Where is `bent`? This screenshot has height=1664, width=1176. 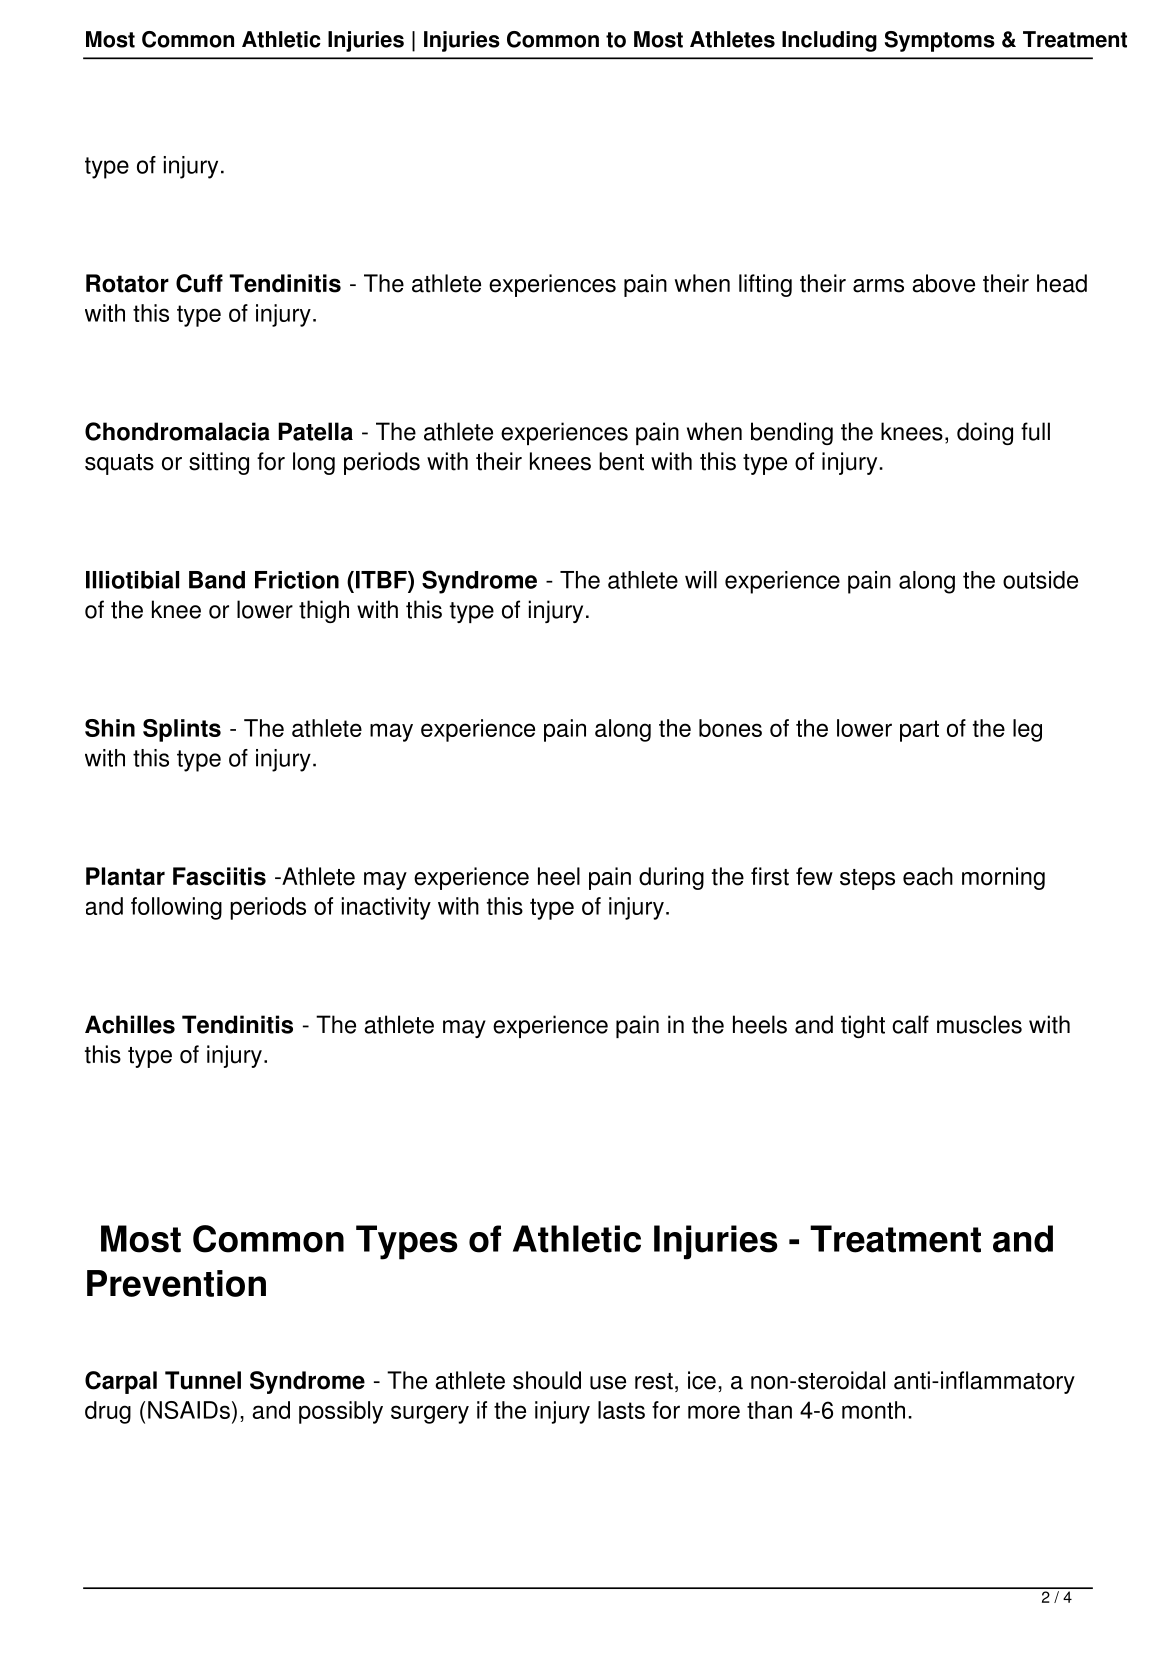 bent is located at coordinates (621, 461).
